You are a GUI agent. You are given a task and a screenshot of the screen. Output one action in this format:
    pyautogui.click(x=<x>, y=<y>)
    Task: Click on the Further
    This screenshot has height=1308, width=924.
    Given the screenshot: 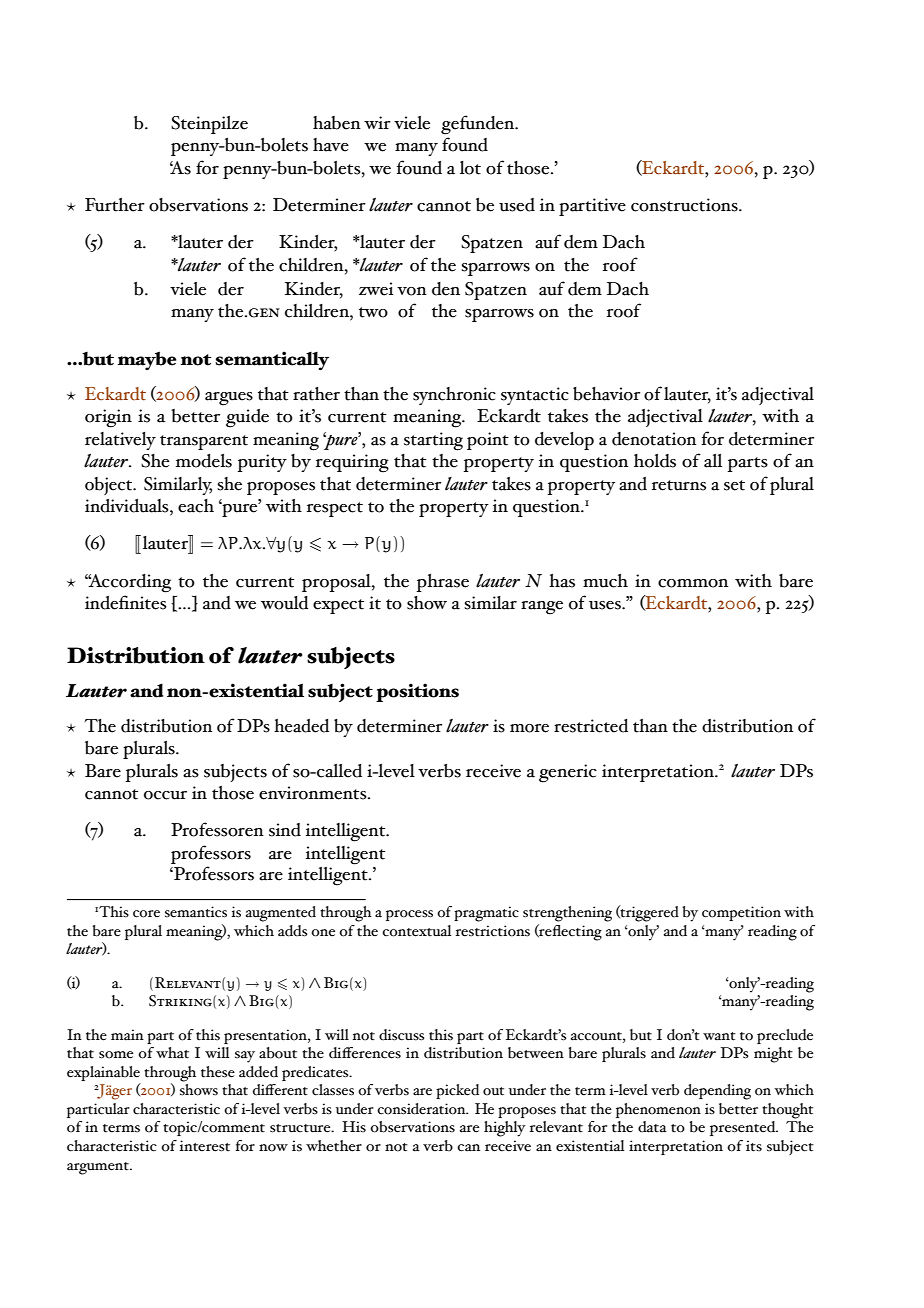 What is the action you would take?
    pyautogui.click(x=115, y=205)
